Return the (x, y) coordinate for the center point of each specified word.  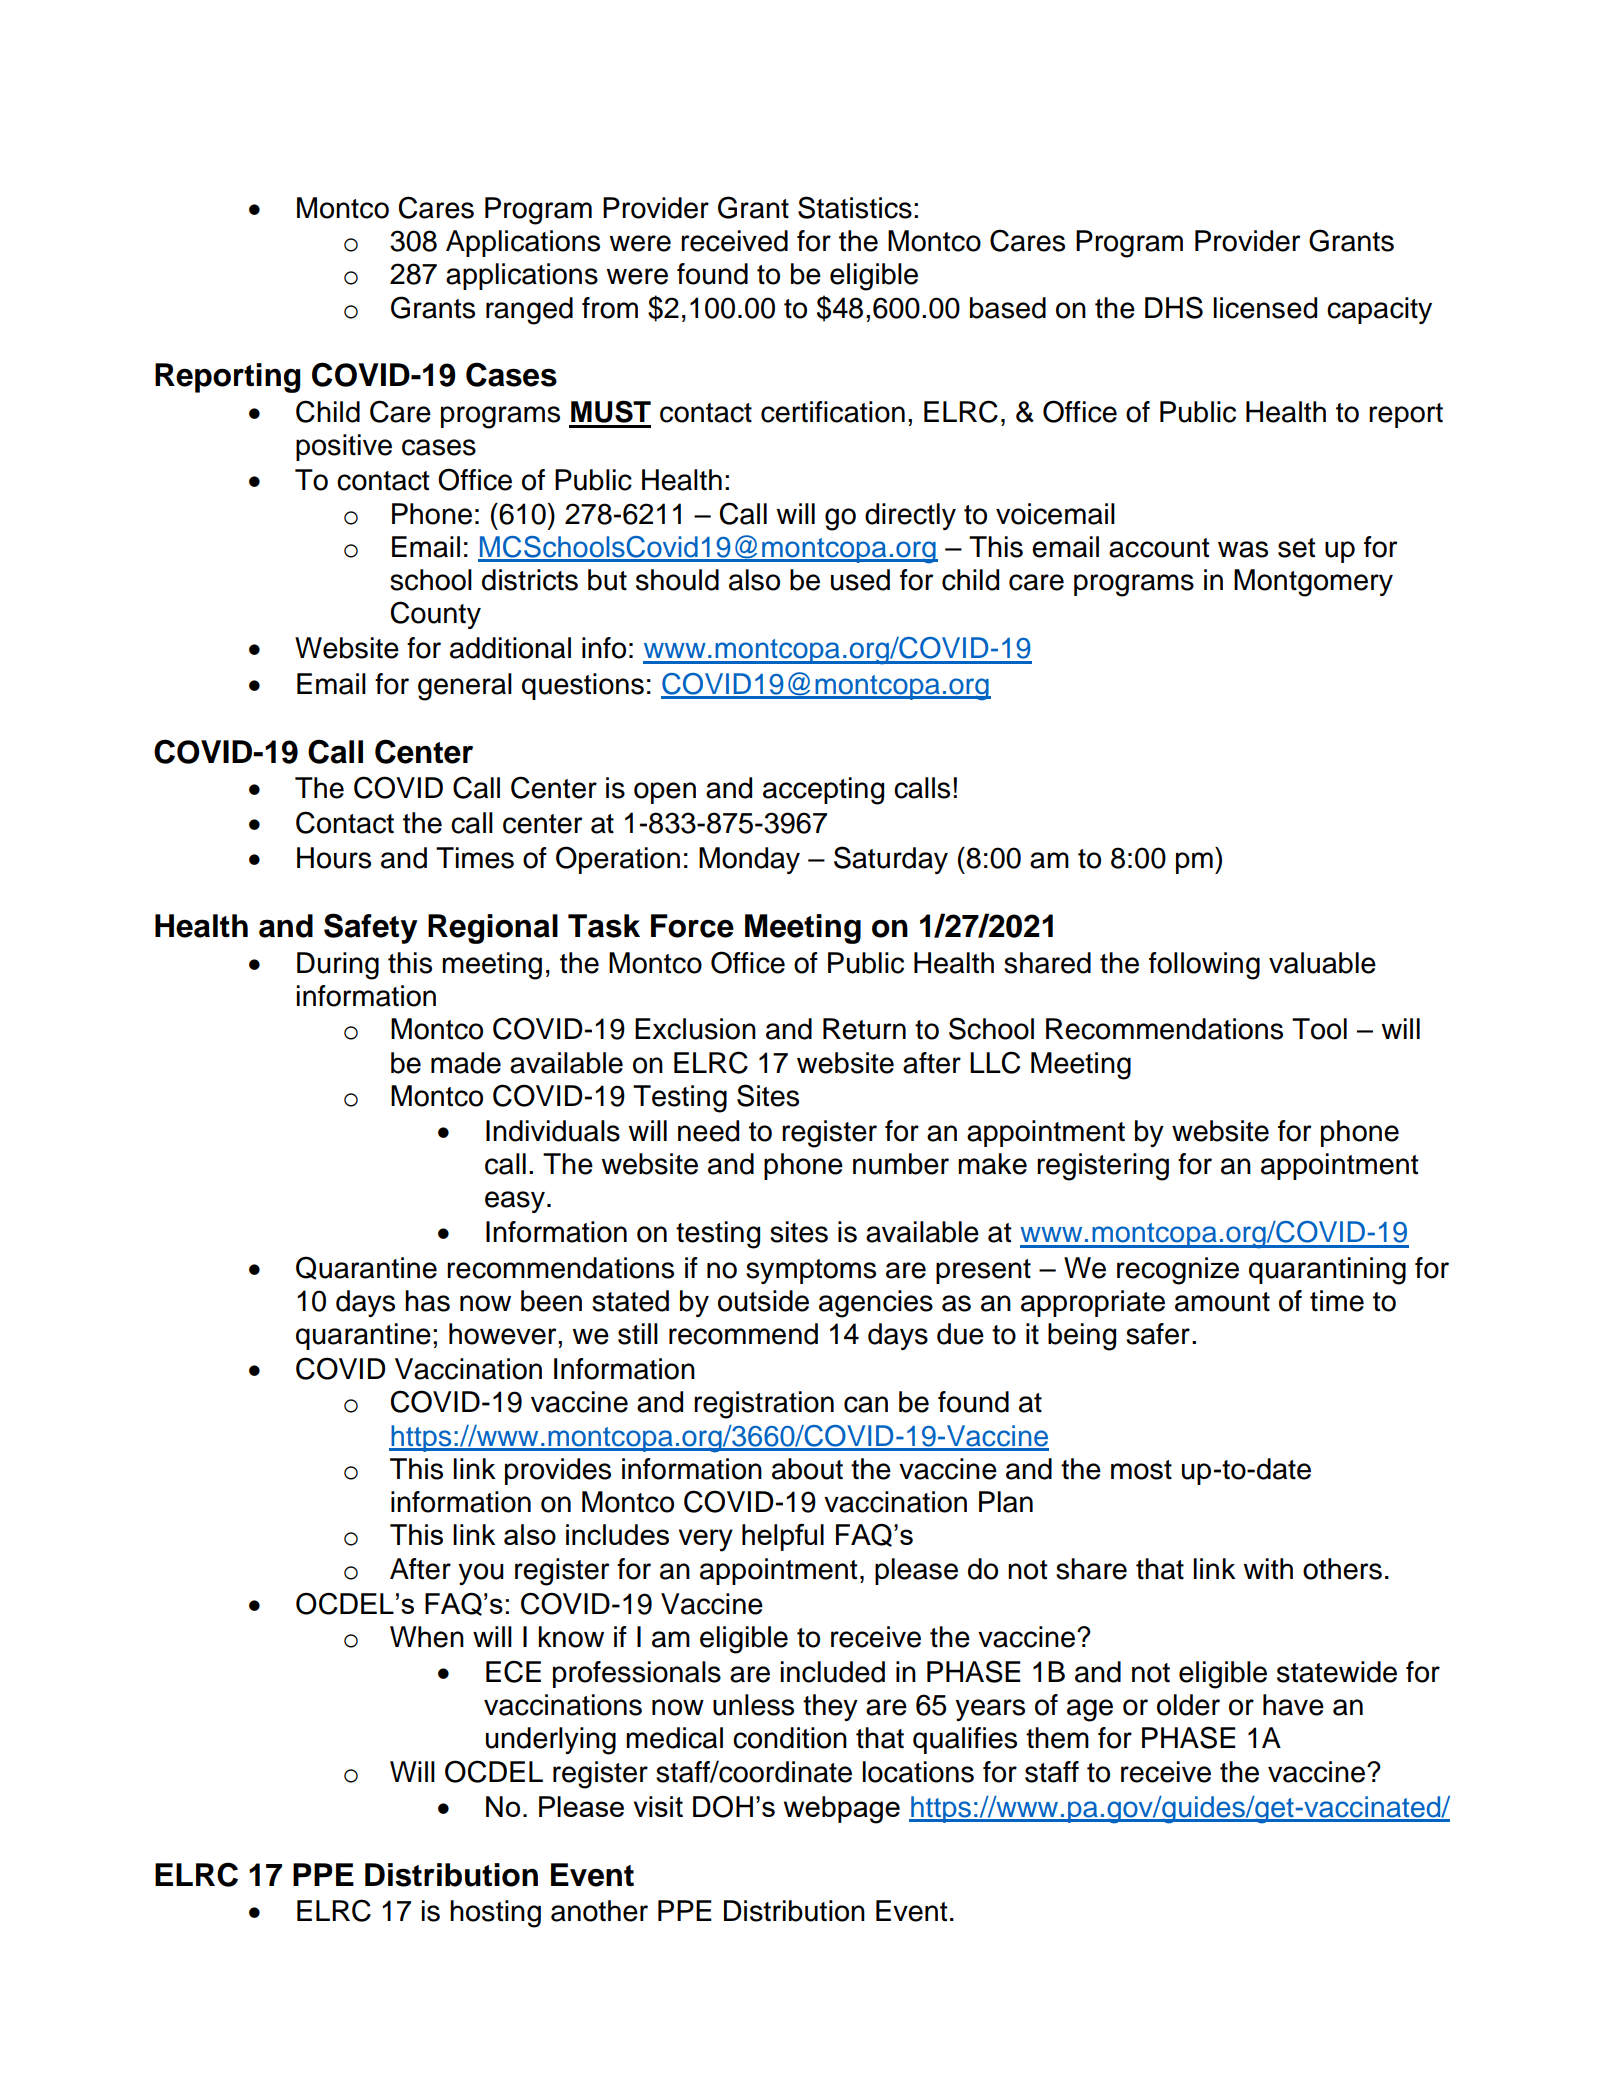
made (466, 1063)
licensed (1265, 308)
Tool (1319, 1029)
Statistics (855, 207)
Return (864, 1029)
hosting (495, 1914)
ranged (529, 311)
